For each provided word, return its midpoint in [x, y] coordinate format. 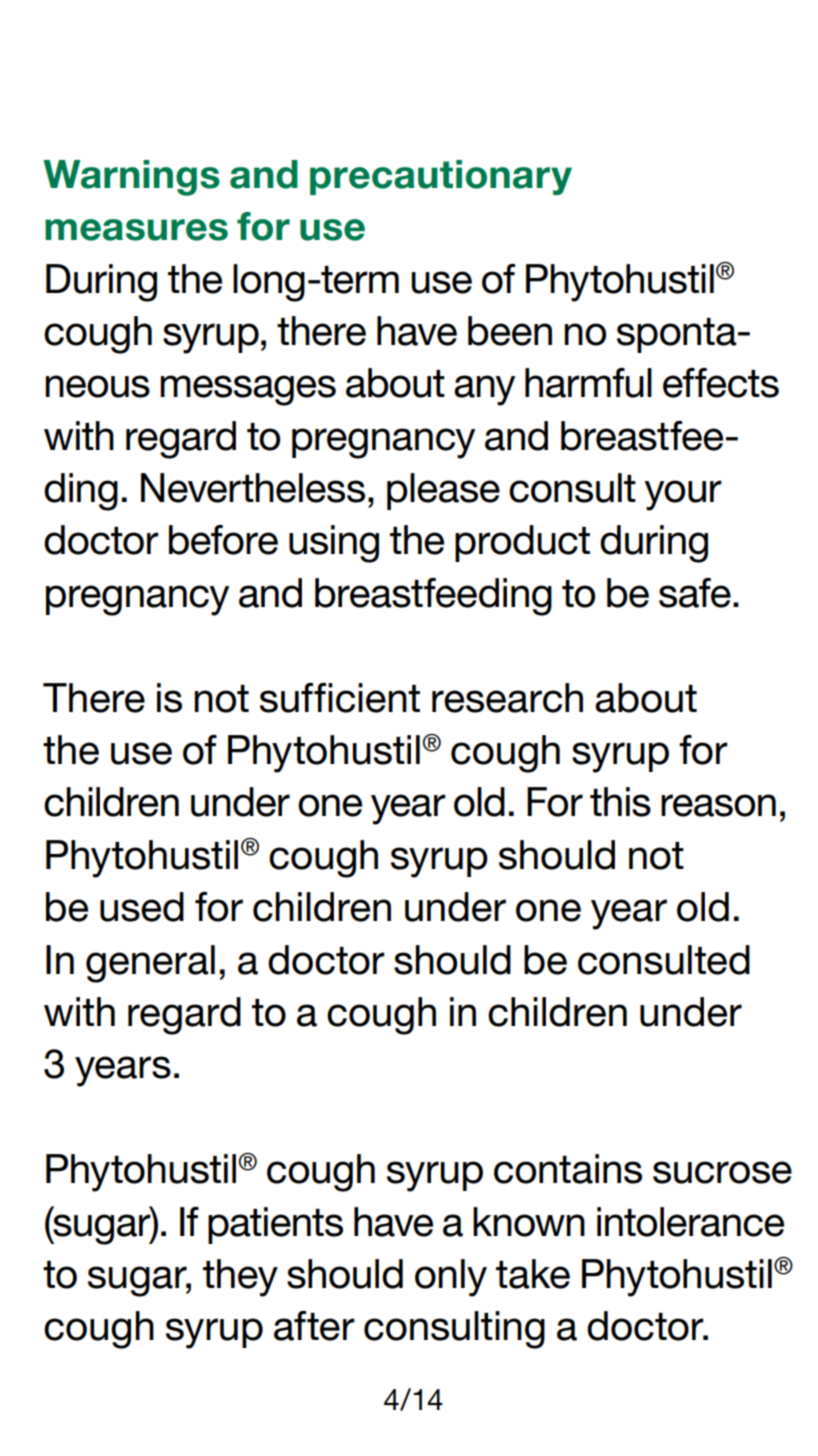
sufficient [340, 698]
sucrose [722, 1172]
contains [568, 1169]
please [443, 491]
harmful [588, 383]
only [451, 1278]
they [240, 1278]
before [223, 540]
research [507, 698]
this [620, 802]
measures [136, 230]
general [150, 964]
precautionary [441, 177]
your [683, 495]
